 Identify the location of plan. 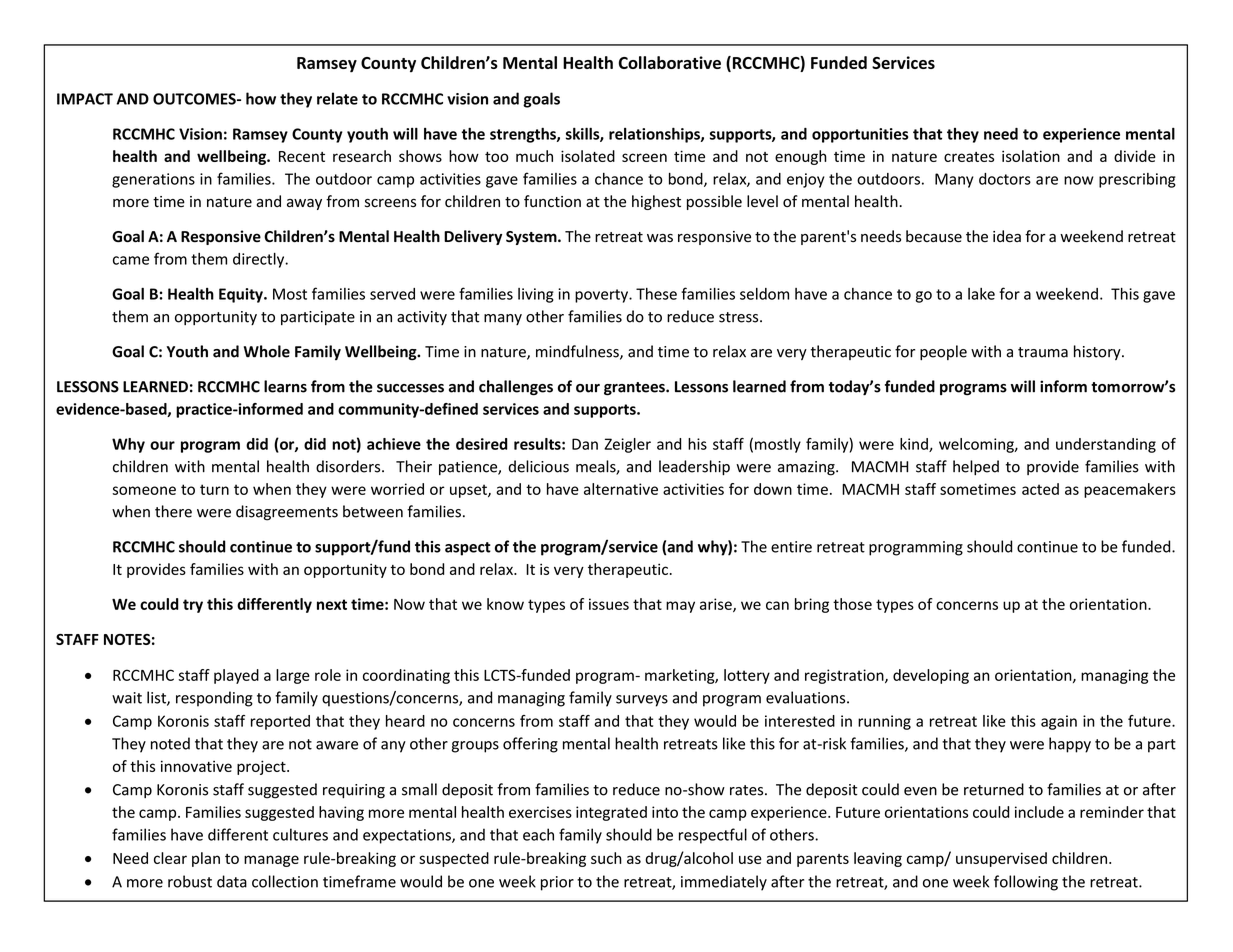
(206, 859).
